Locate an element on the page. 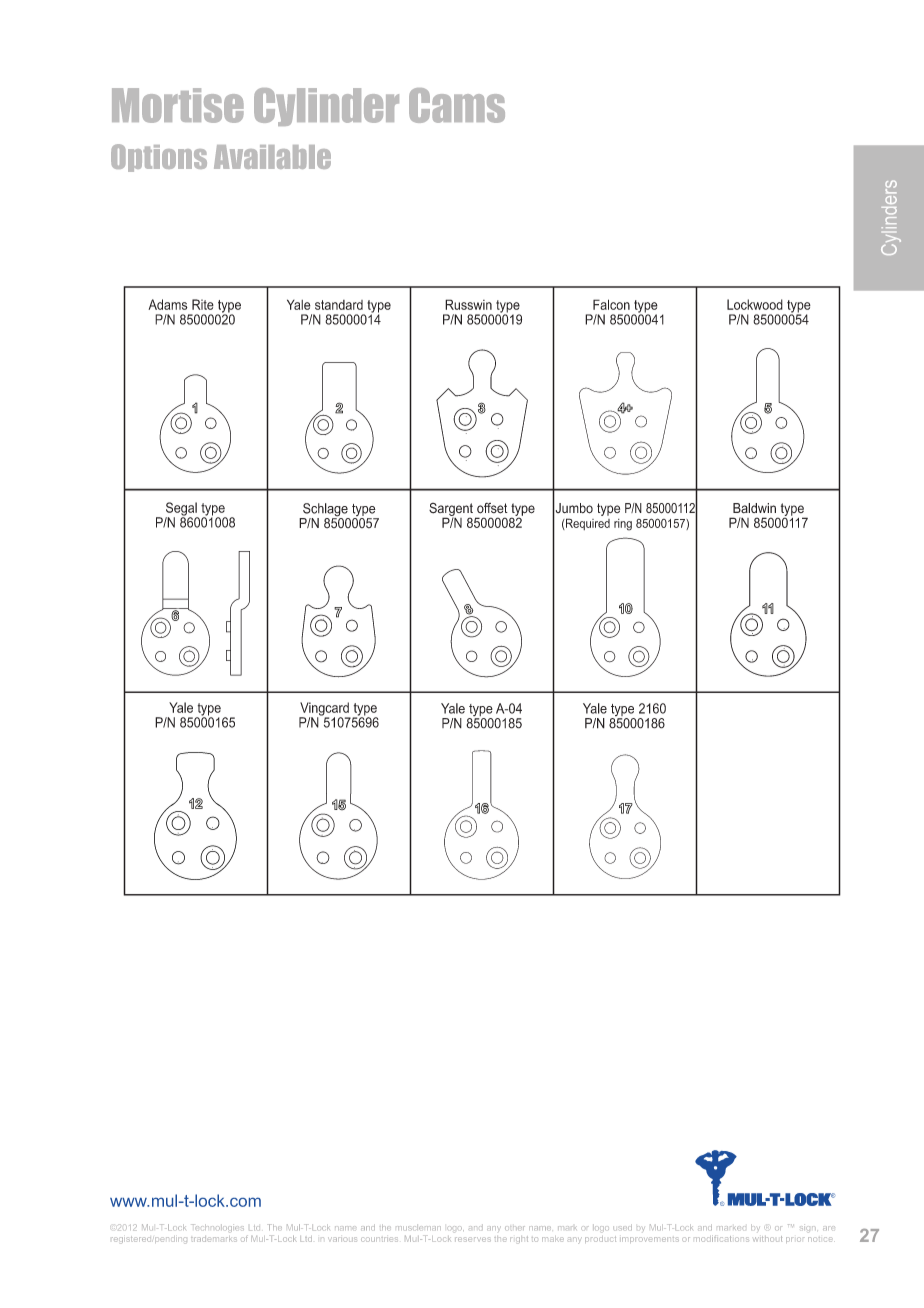  Sargent is located at coordinates (451, 510).
